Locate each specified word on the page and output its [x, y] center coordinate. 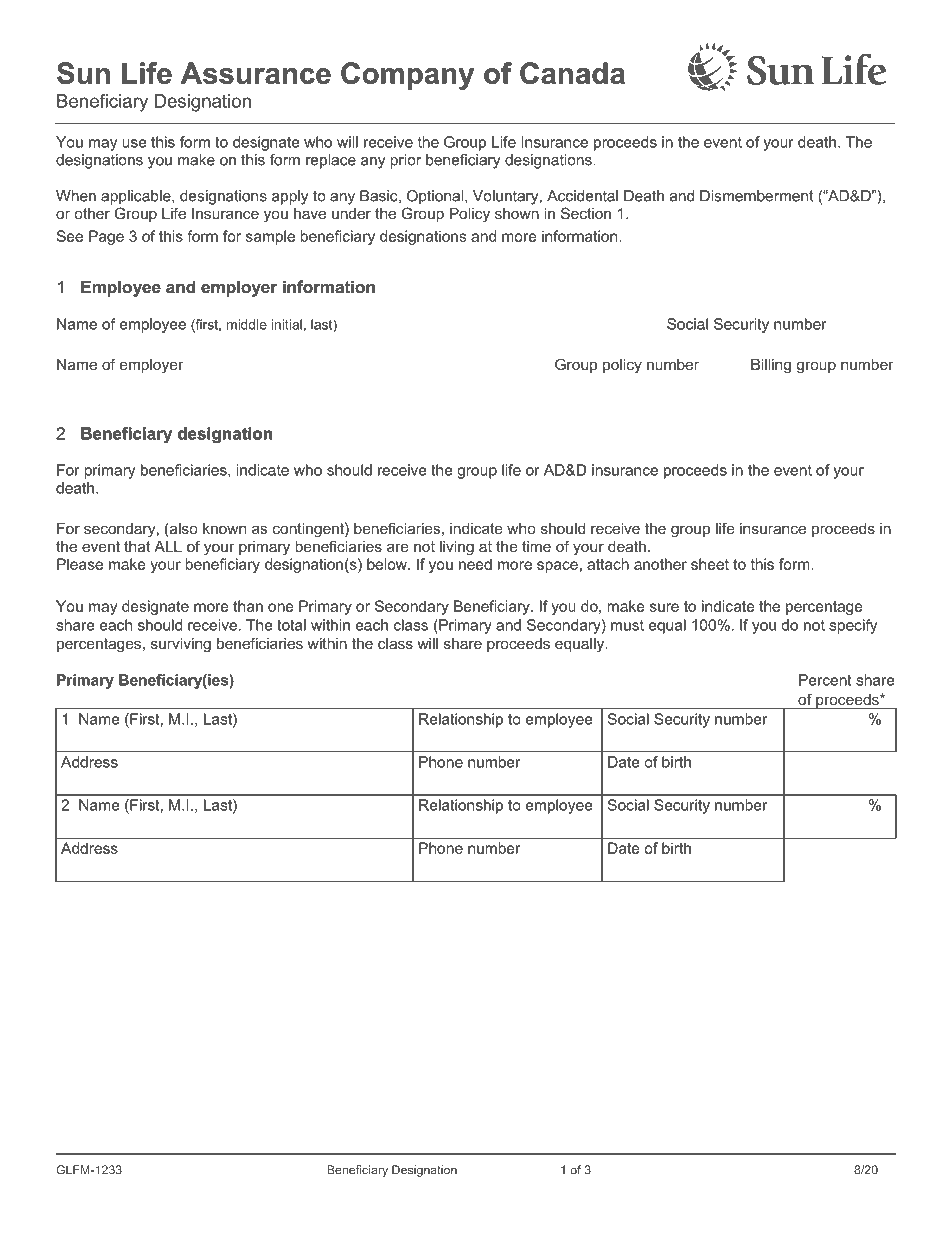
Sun [83, 73]
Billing [771, 366]
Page [106, 237]
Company [407, 76]
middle [247, 324]
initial [287, 324]
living [457, 548]
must [627, 625]
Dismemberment [757, 196]
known [224, 528]
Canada [572, 73]
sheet [710, 564]
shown [517, 213]
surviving [181, 645]
